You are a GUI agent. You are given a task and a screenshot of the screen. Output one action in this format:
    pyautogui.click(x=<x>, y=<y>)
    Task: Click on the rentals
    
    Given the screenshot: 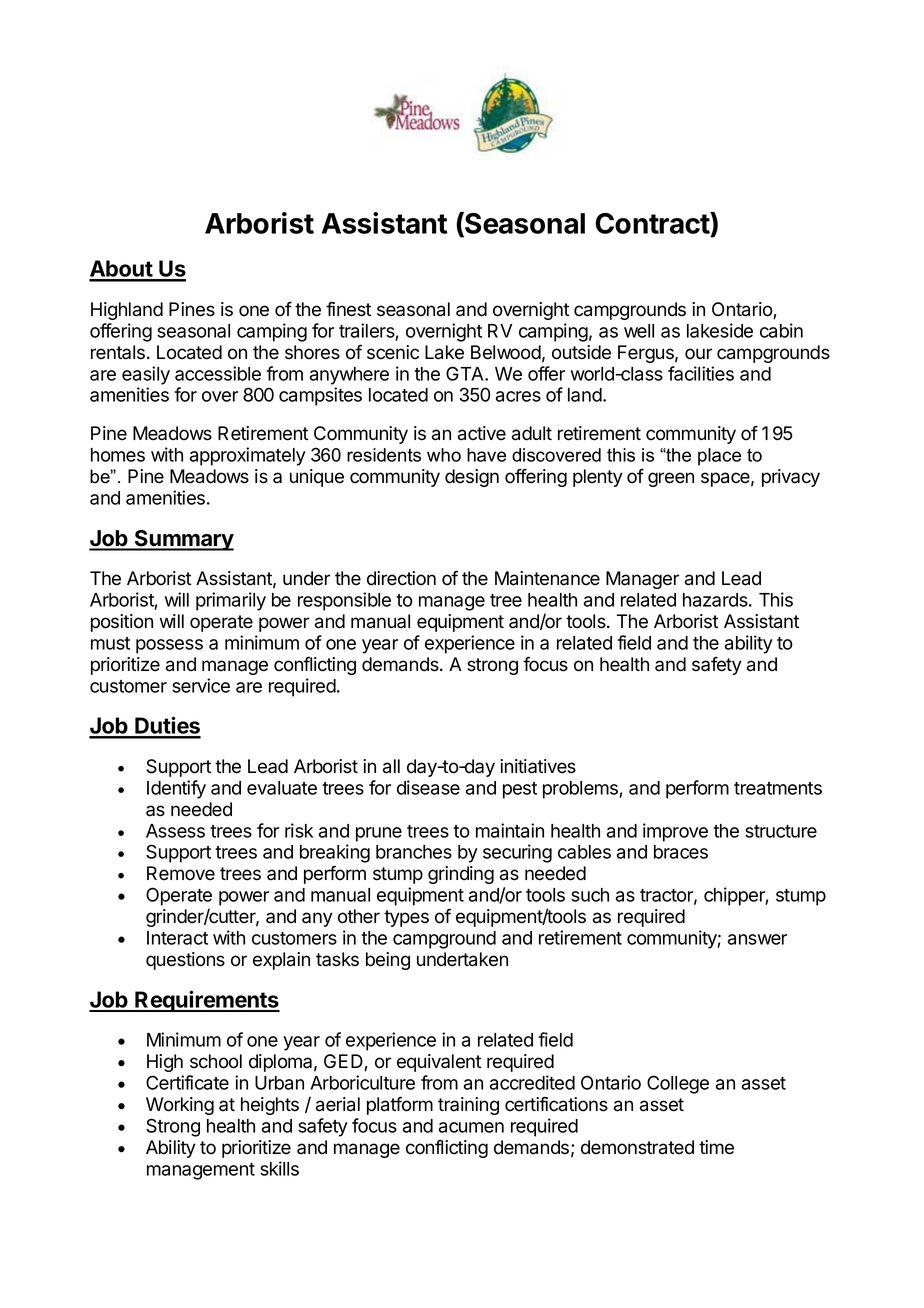 What is the action you would take?
    pyautogui.click(x=118, y=352)
